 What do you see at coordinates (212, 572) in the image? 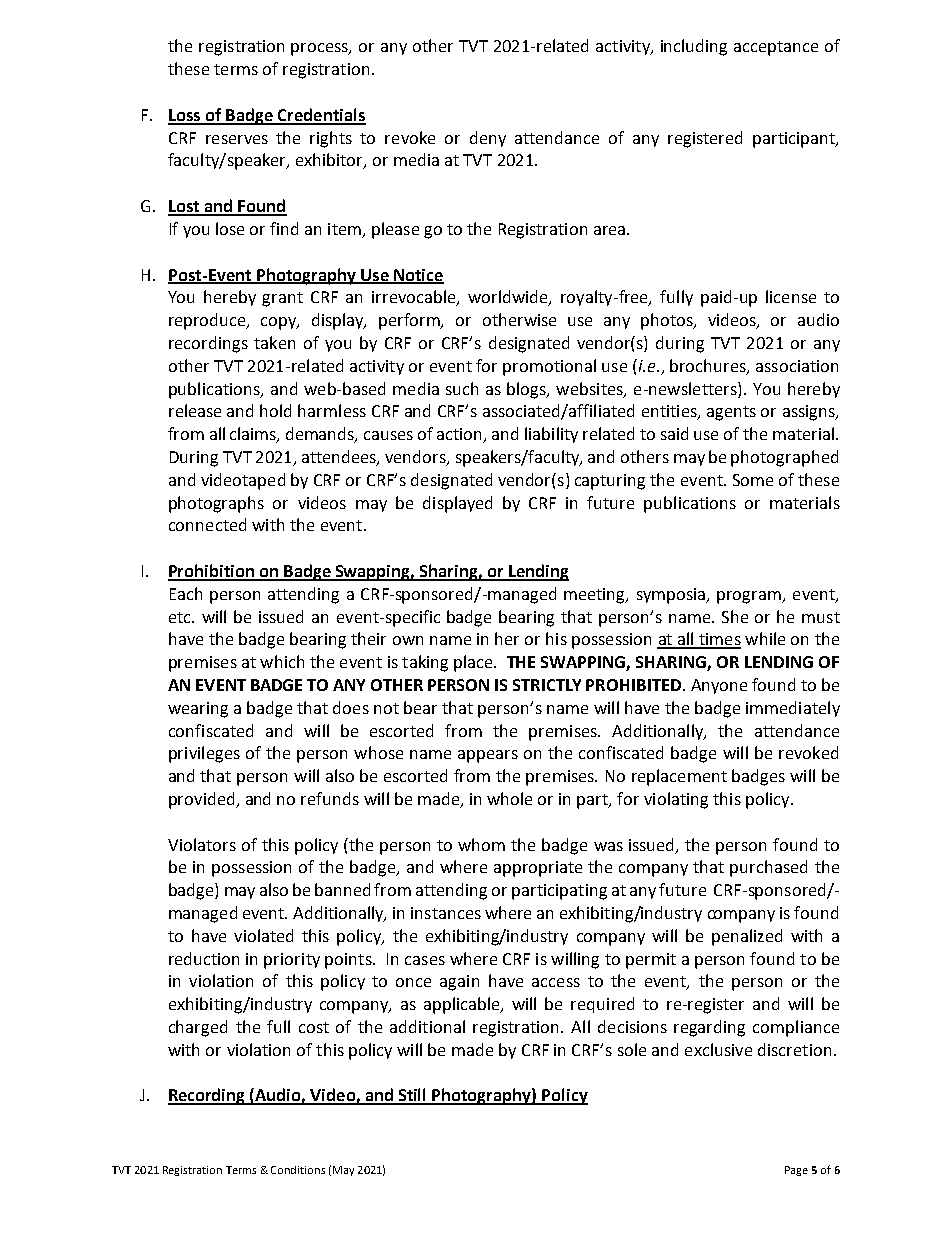
I see `Prohibition` at bounding box center [212, 572].
